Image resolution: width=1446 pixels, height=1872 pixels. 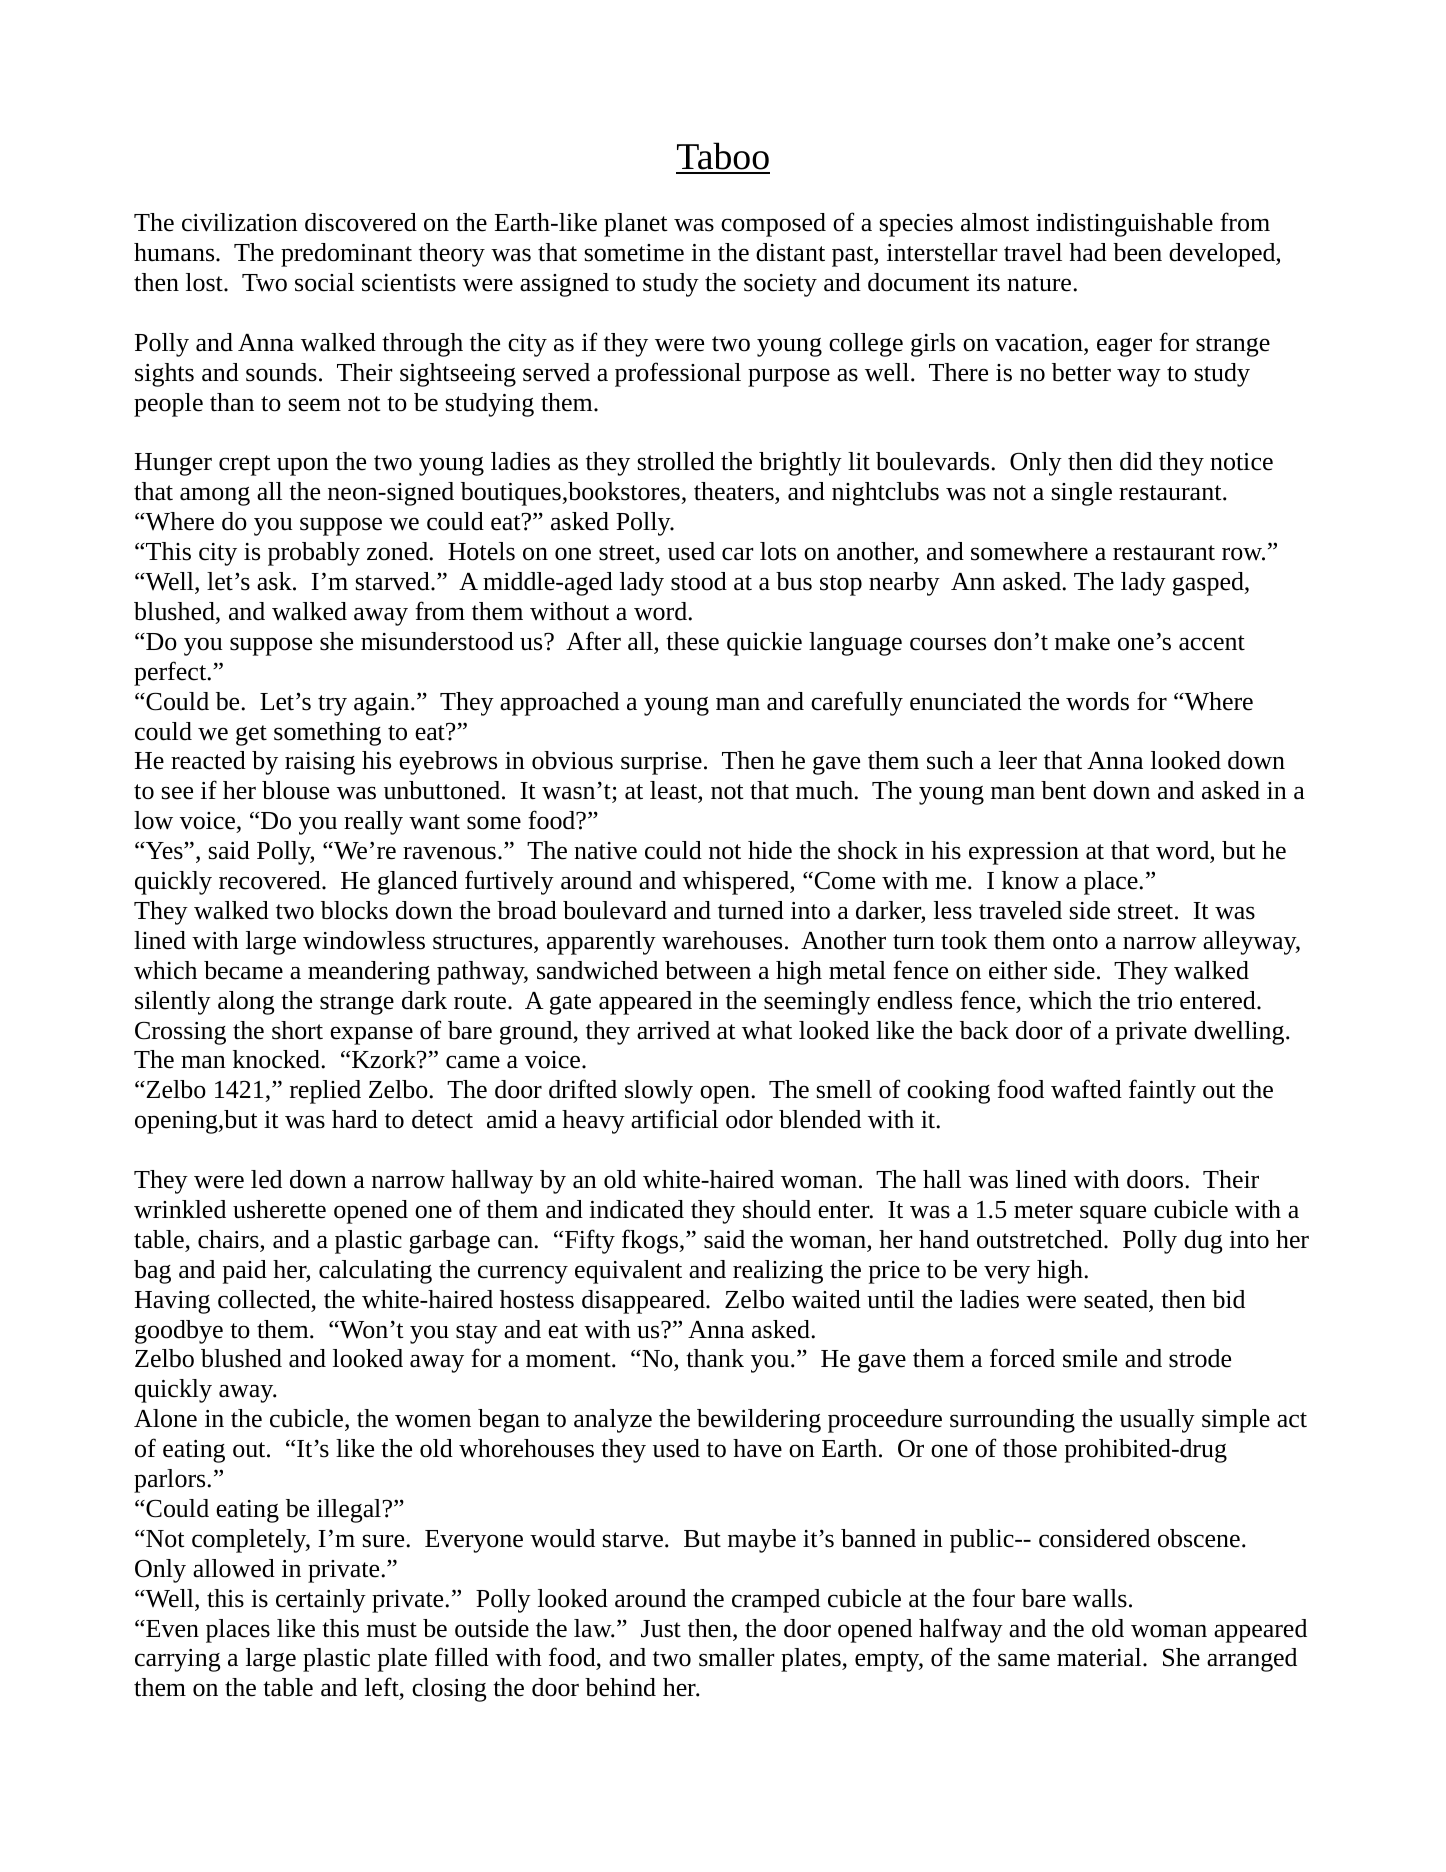 What do you see at coordinates (369, 973) in the screenshot?
I see `meandering` at bounding box center [369, 973].
